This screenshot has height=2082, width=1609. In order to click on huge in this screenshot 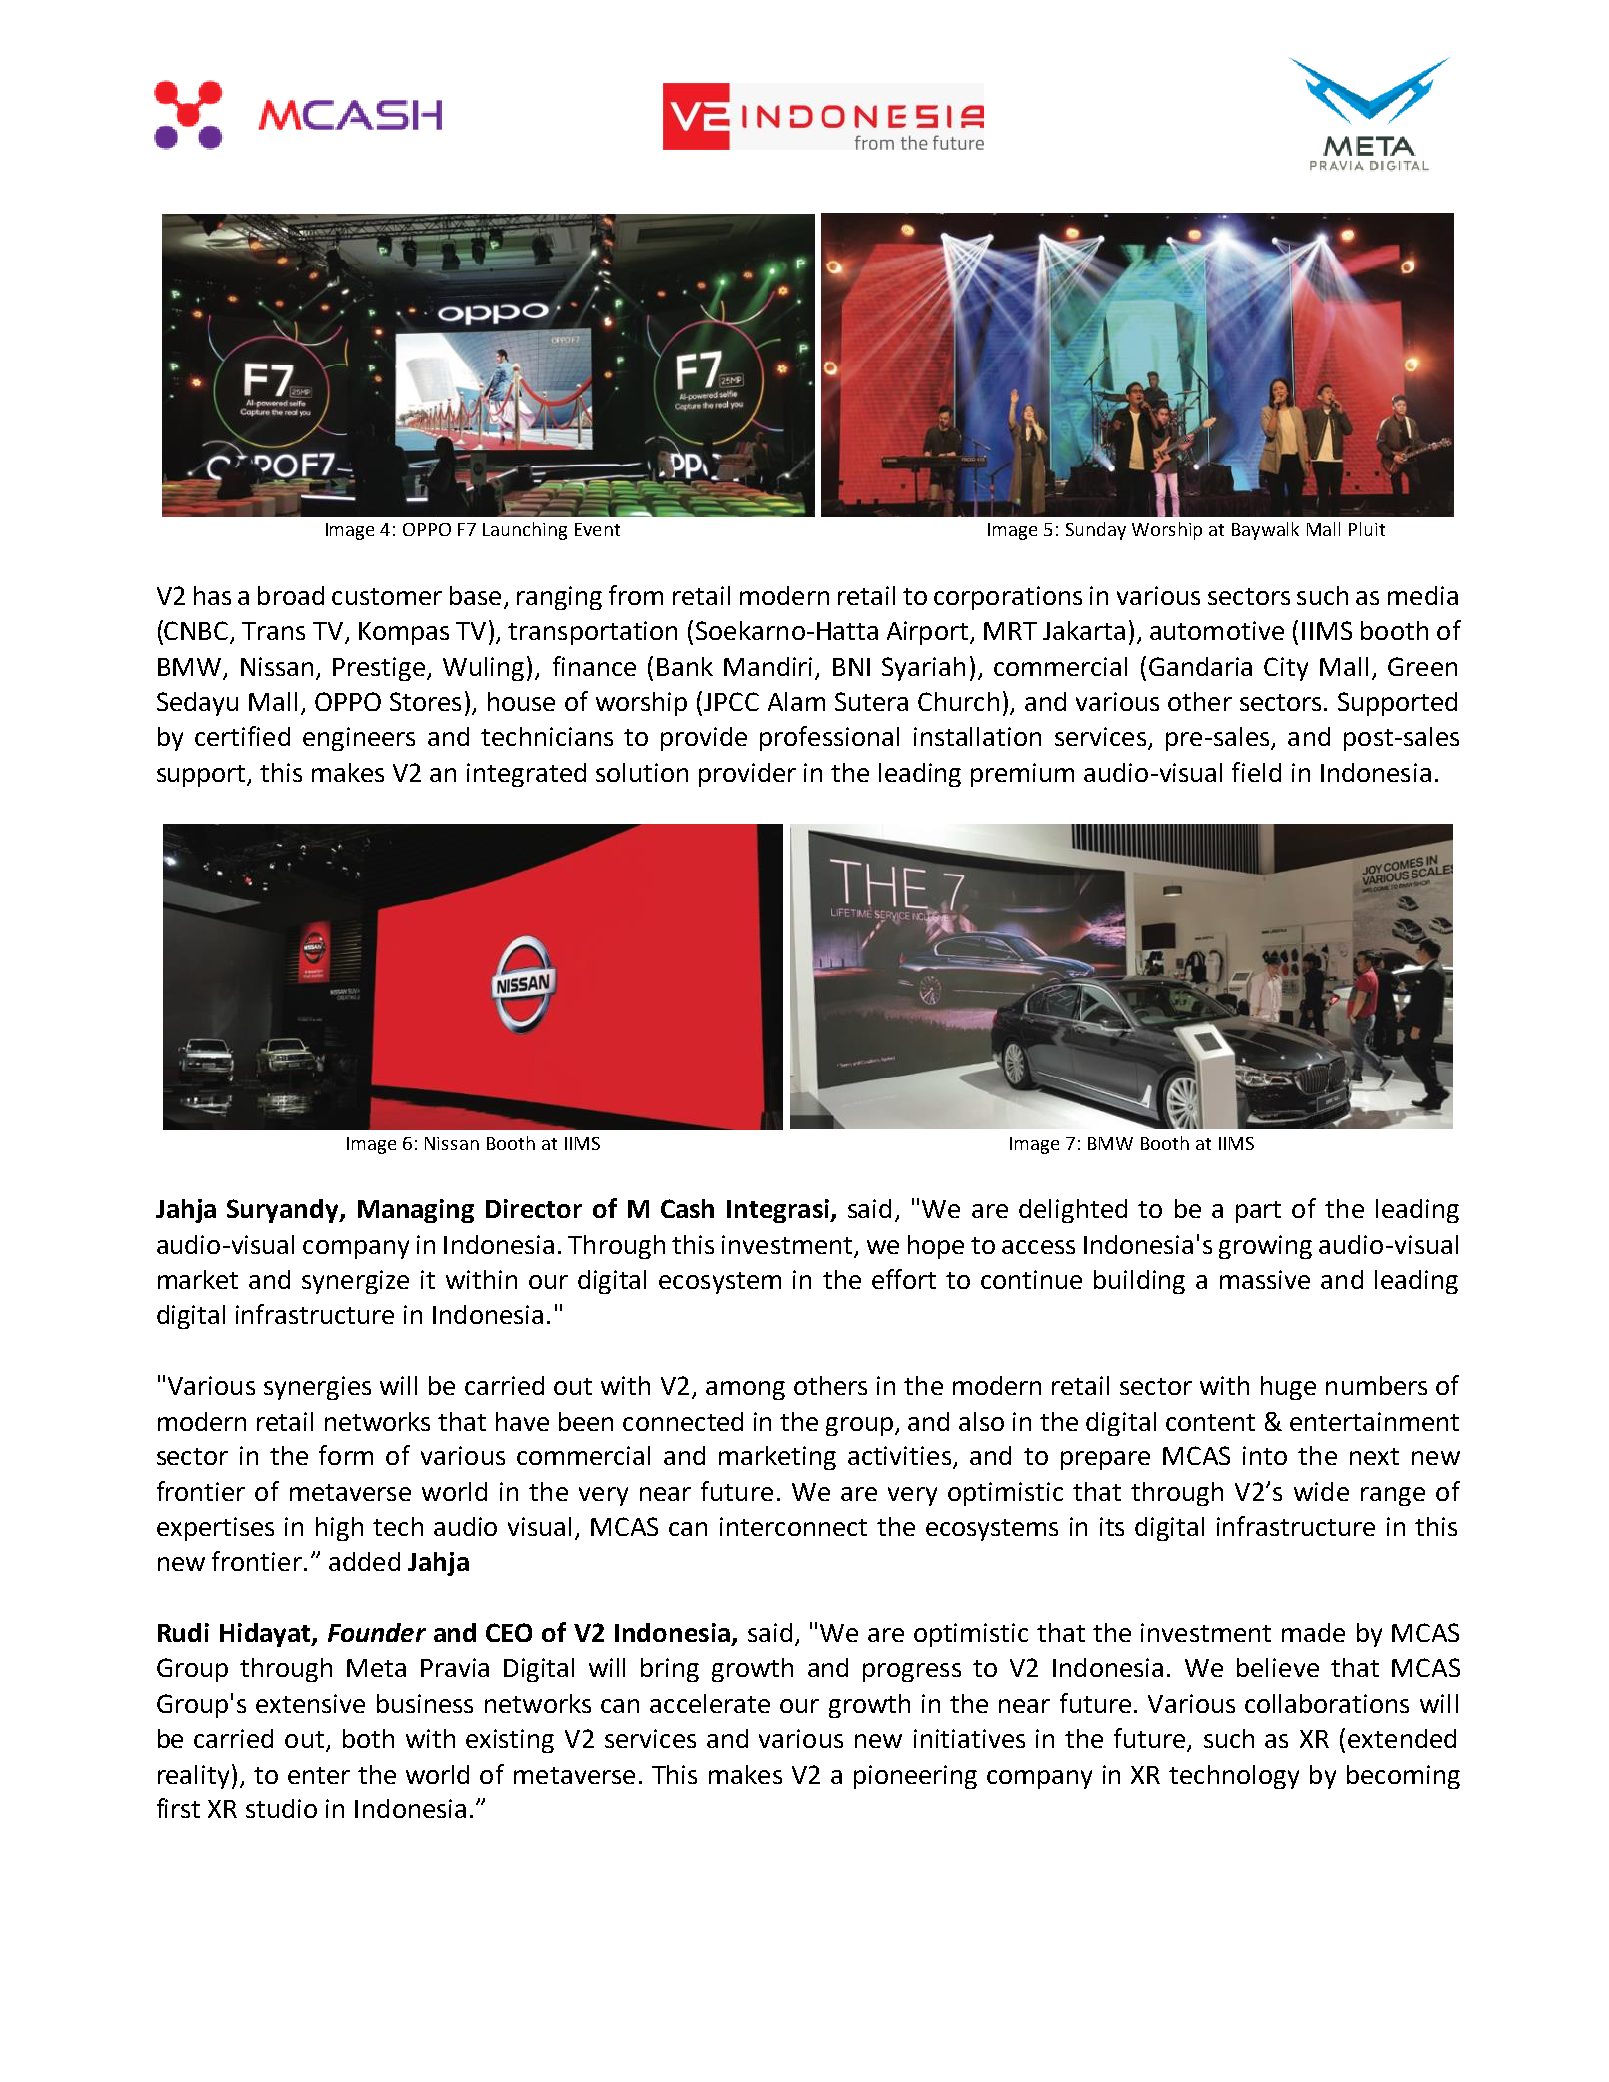, I will do `click(1288, 1388)`.
